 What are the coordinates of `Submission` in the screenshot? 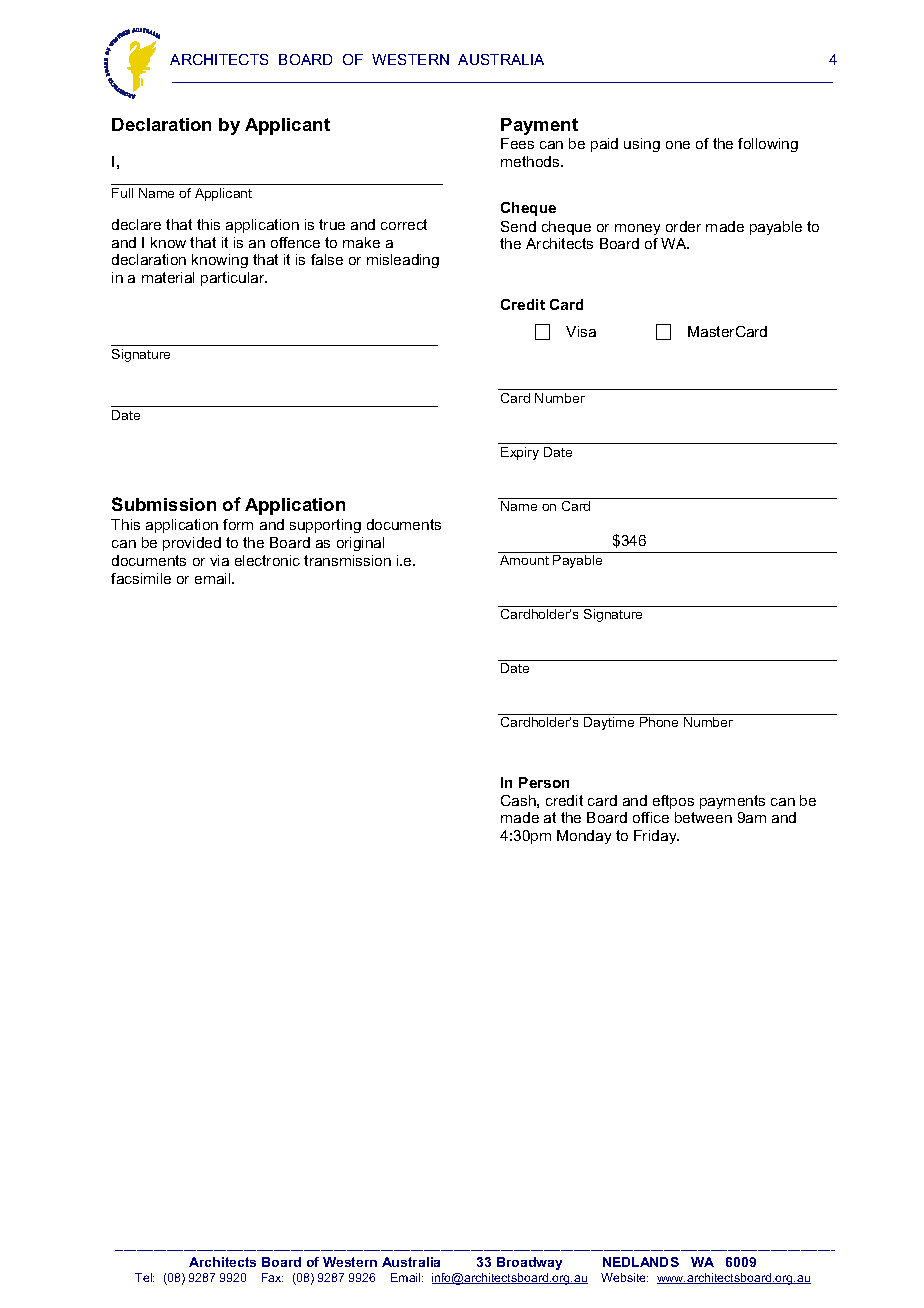 It's located at (164, 504).
